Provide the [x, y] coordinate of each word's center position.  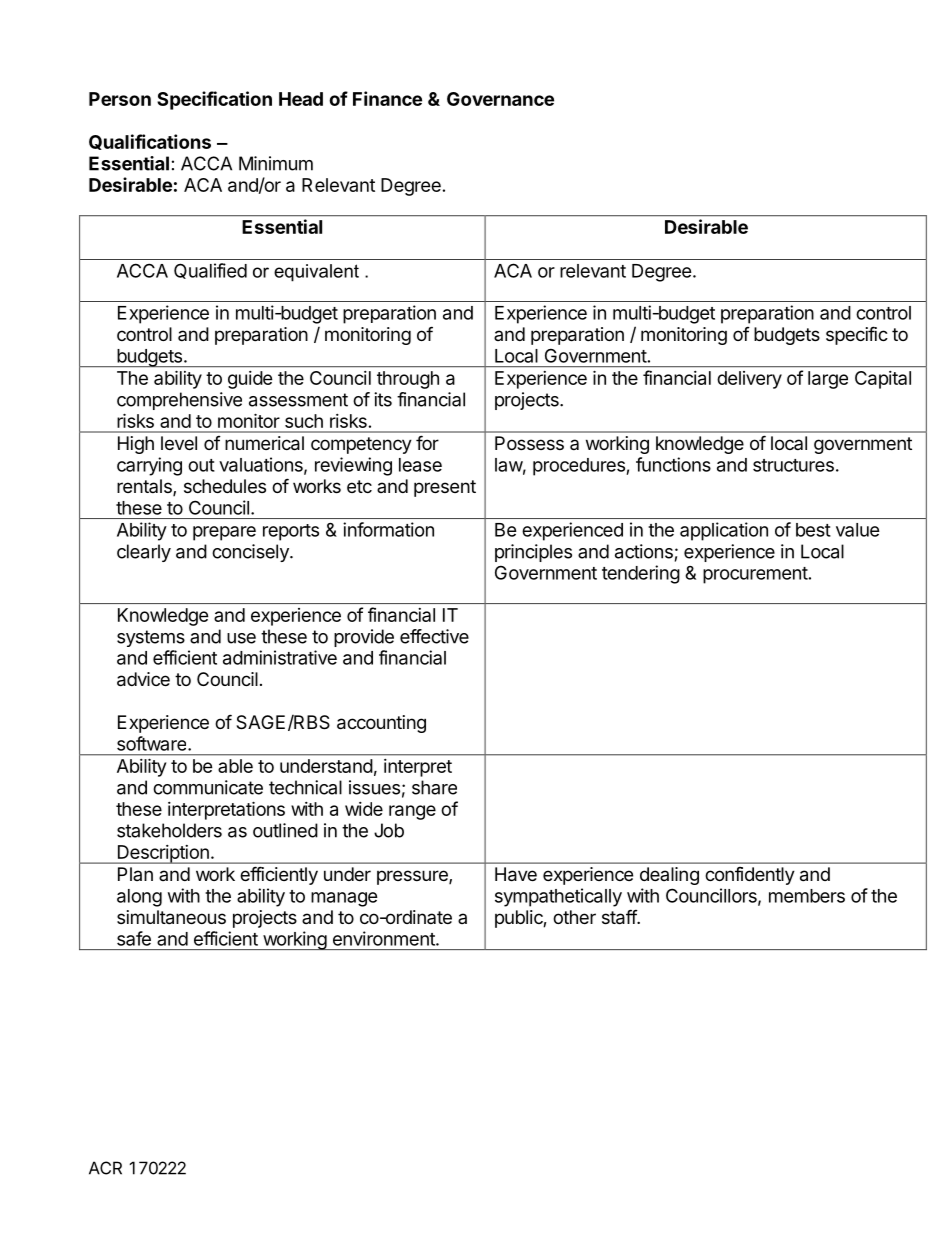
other [574, 917]
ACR [105, 1168]
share [434, 787]
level [179, 443]
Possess [529, 443]
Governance [500, 99]
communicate [208, 787]
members [807, 896]
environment [385, 938]
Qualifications [150, 142]
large [828, 380]
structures [793, 465]
